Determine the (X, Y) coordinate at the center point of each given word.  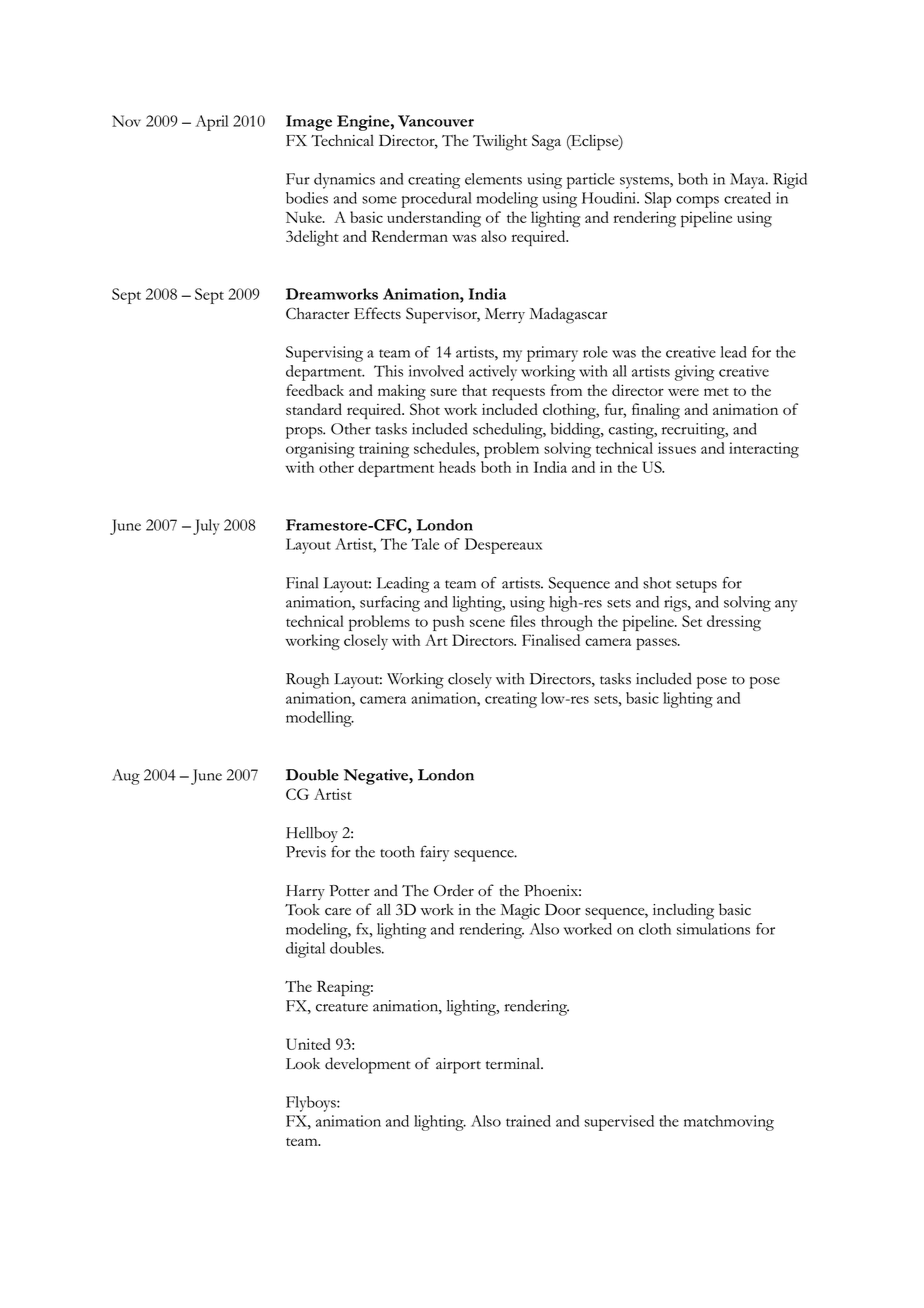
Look (303, 1064)
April (211, 123)
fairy (434, 853)
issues (677, 448)
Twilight (500, 142)
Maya (748, 181)
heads (457, 467)
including (683, 911)
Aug (126, 777)
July (206, 527)
